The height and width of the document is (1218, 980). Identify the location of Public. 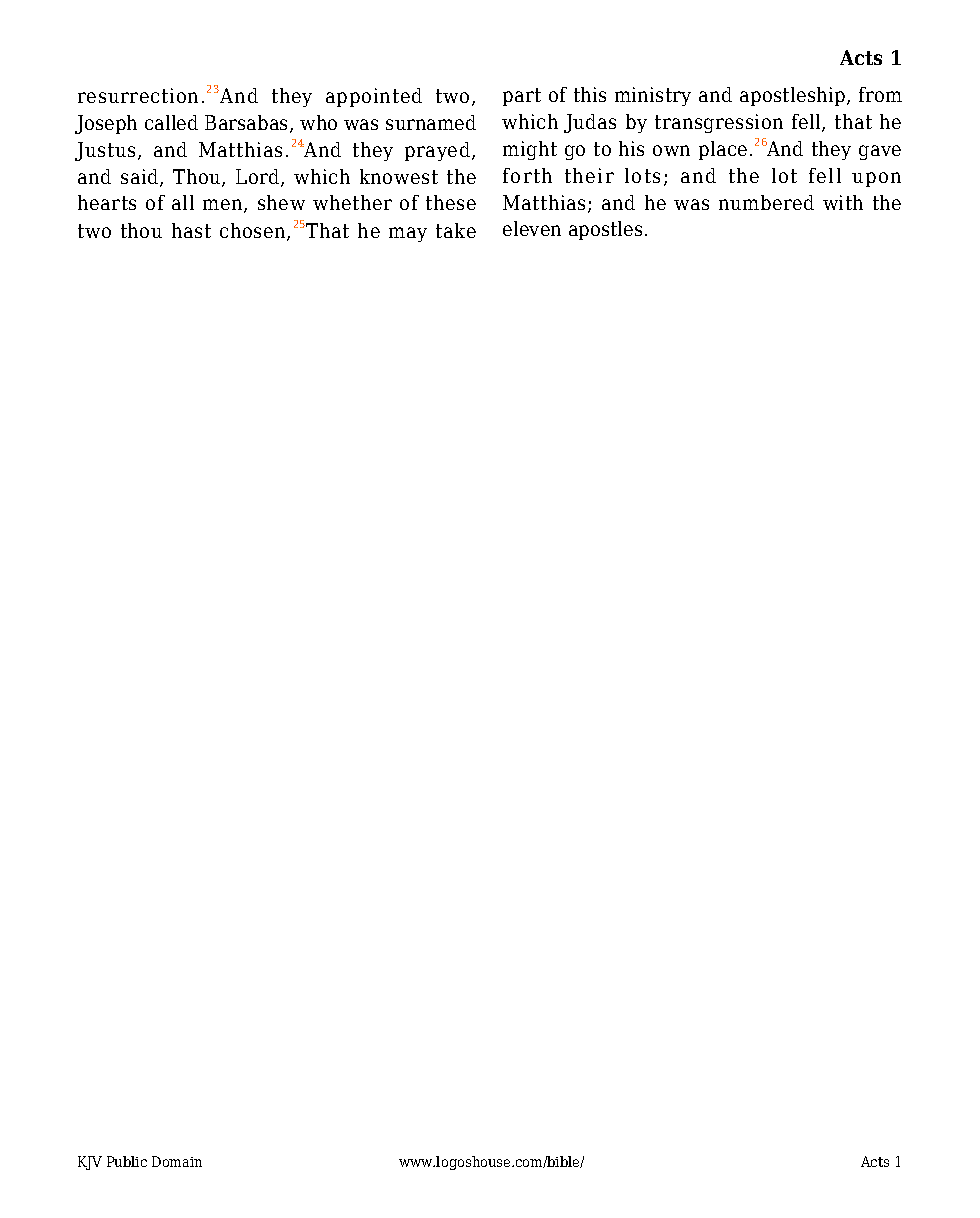
(127, 1161).
